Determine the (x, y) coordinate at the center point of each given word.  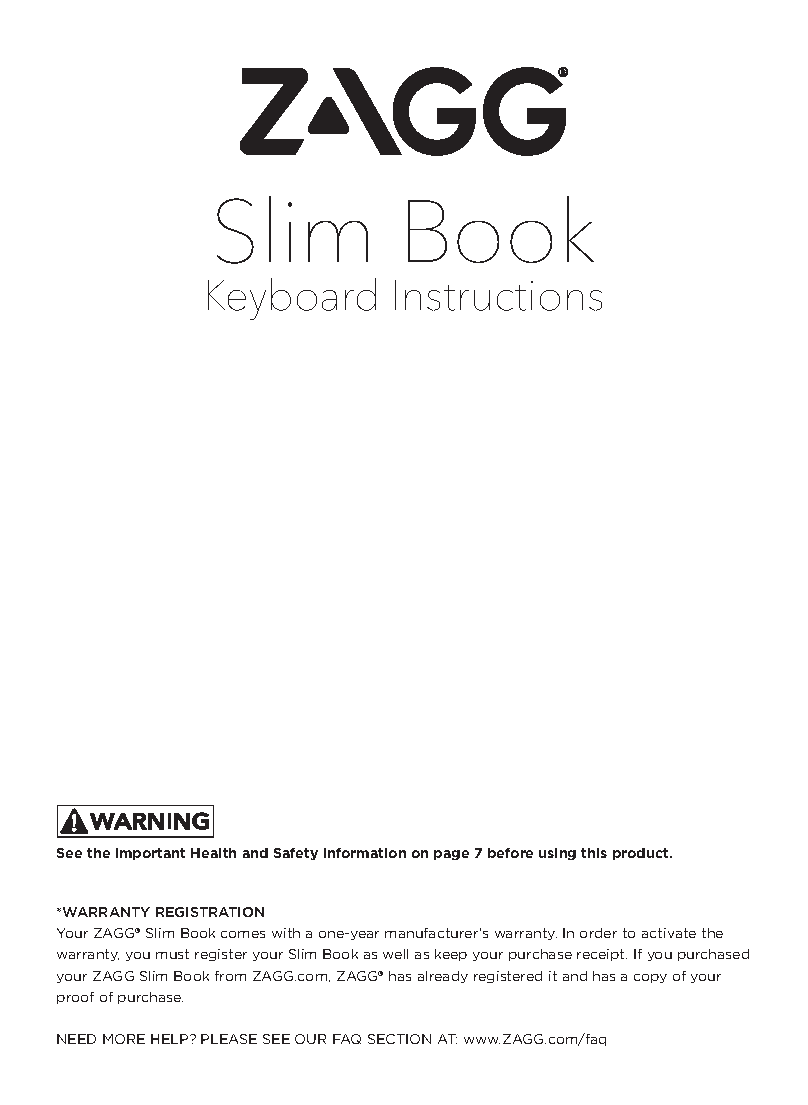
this (594, 853)
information (365, 853)
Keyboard (292, 299)
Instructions (498, 295)
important (150, 854)
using (557, 854)
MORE (124, 1039)
